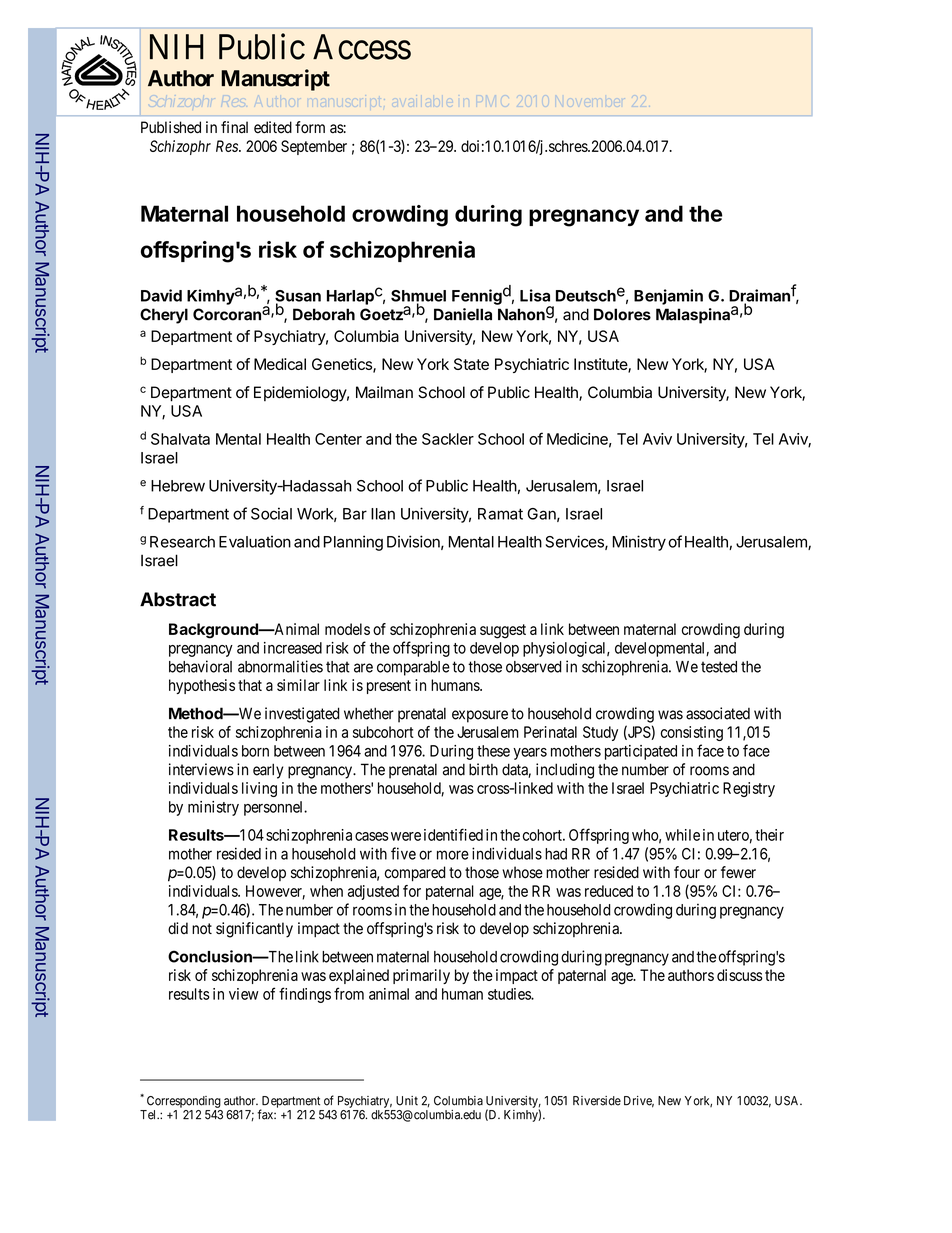 The image size is (952, 1233). I want to click on Riverside, so click(597, 1101).
